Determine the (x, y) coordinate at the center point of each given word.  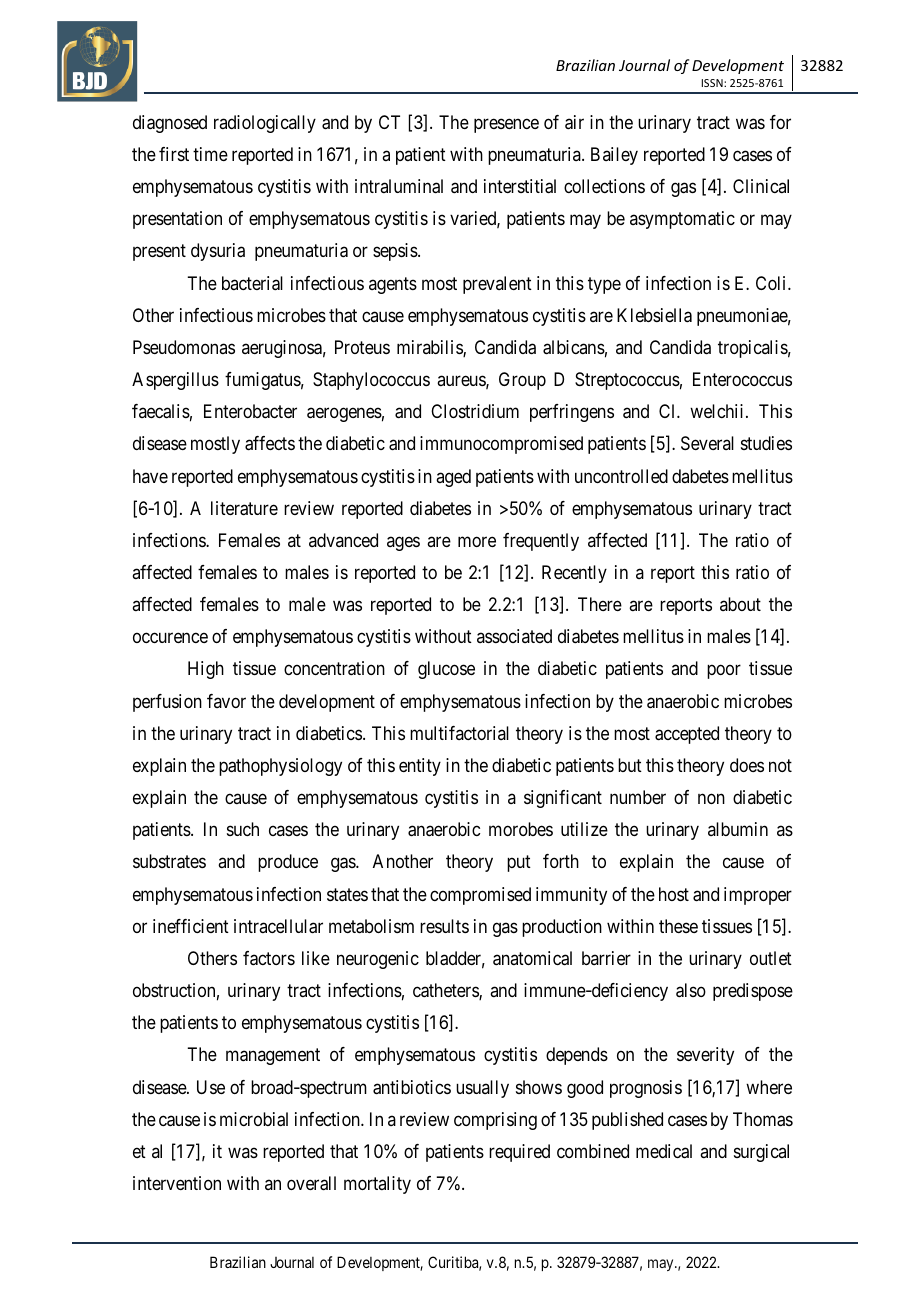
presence (506, 125)
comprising (495, 1121)
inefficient (191, 926)
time (210, 154)
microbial (254, 1119)
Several (707, 443)
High (206, 670)
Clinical (761, 186)
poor (724, 672)
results (444, 926)
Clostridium (475, 411)
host (674, 894)
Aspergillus (175, 381)
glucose (446, 670)
